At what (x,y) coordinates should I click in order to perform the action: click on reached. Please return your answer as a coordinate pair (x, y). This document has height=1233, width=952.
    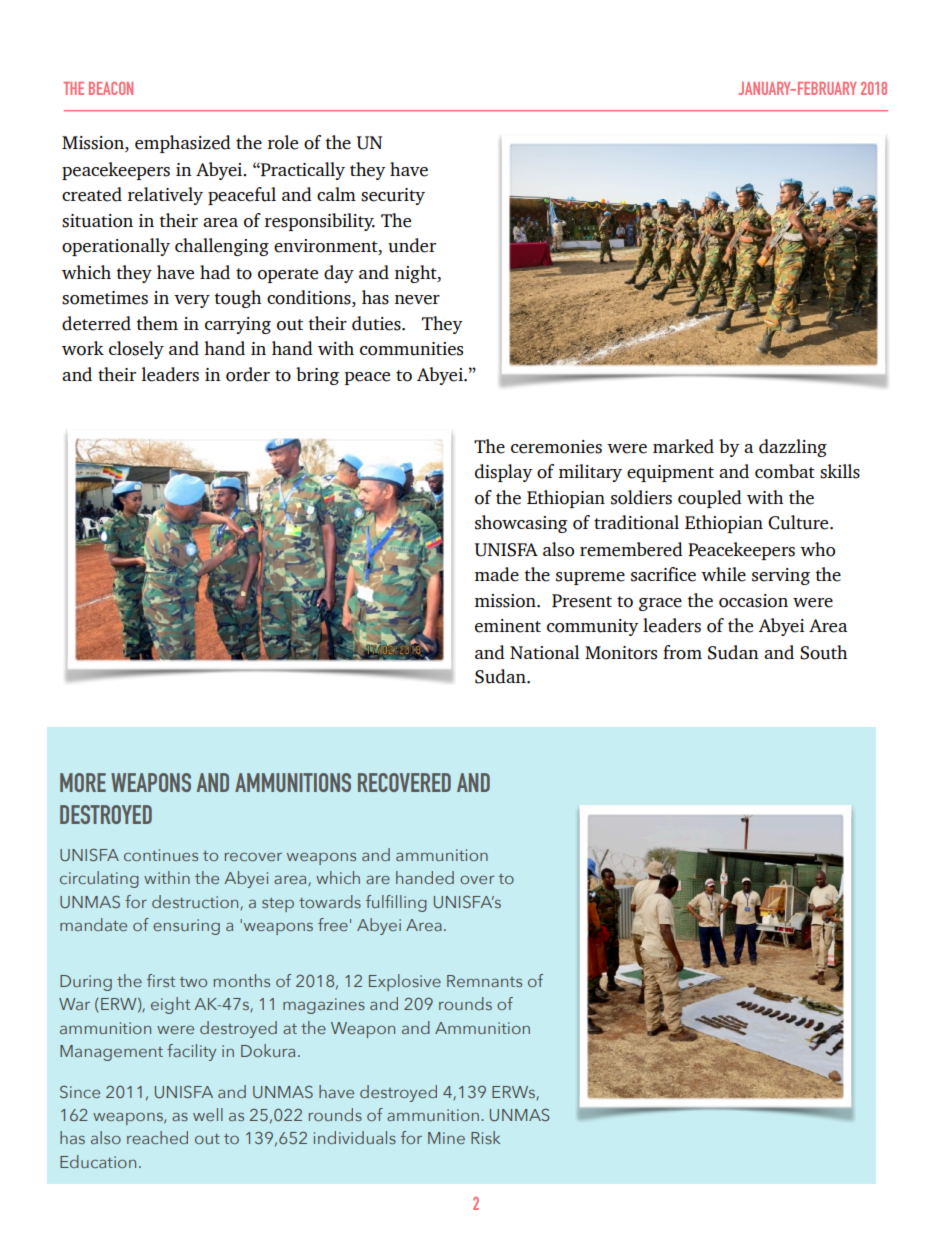
    Looking at the image, I should click on (157, 1137).
